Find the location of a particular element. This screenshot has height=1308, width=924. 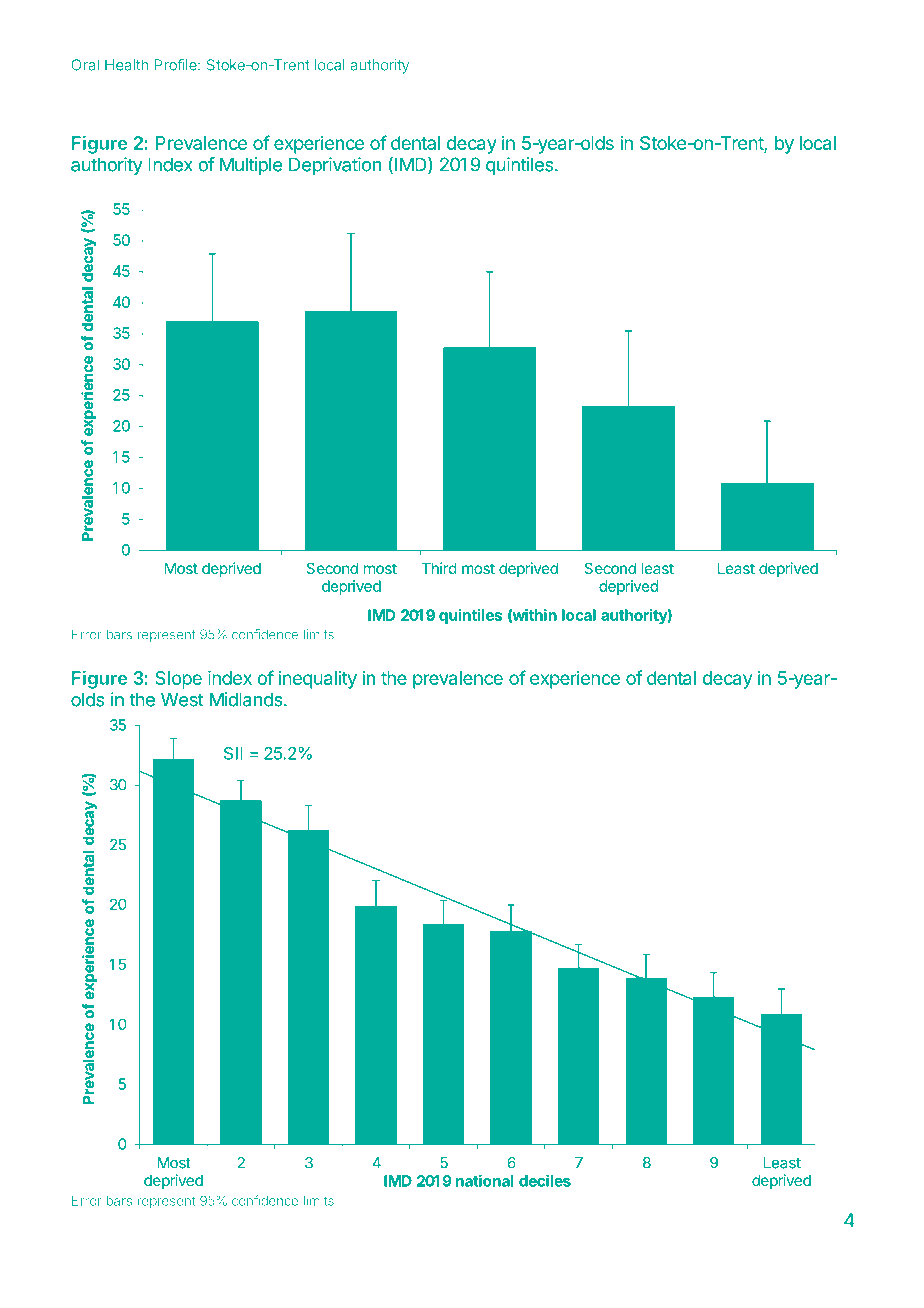

West is located at coordinates (182, 699).
